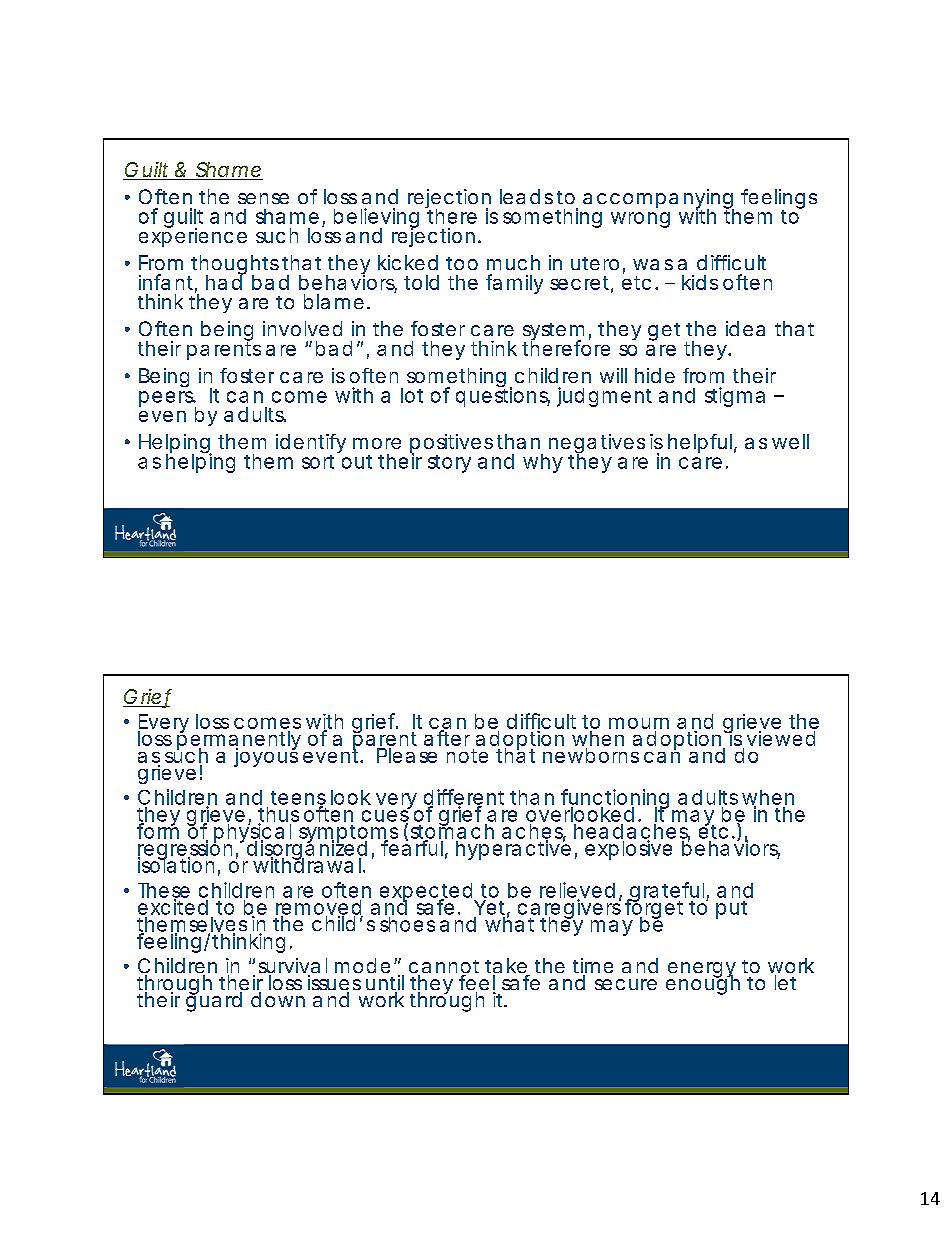  What do you see at coordinates (166, 399) in the image?
I see `peers` at bounding box center [166, 399].
